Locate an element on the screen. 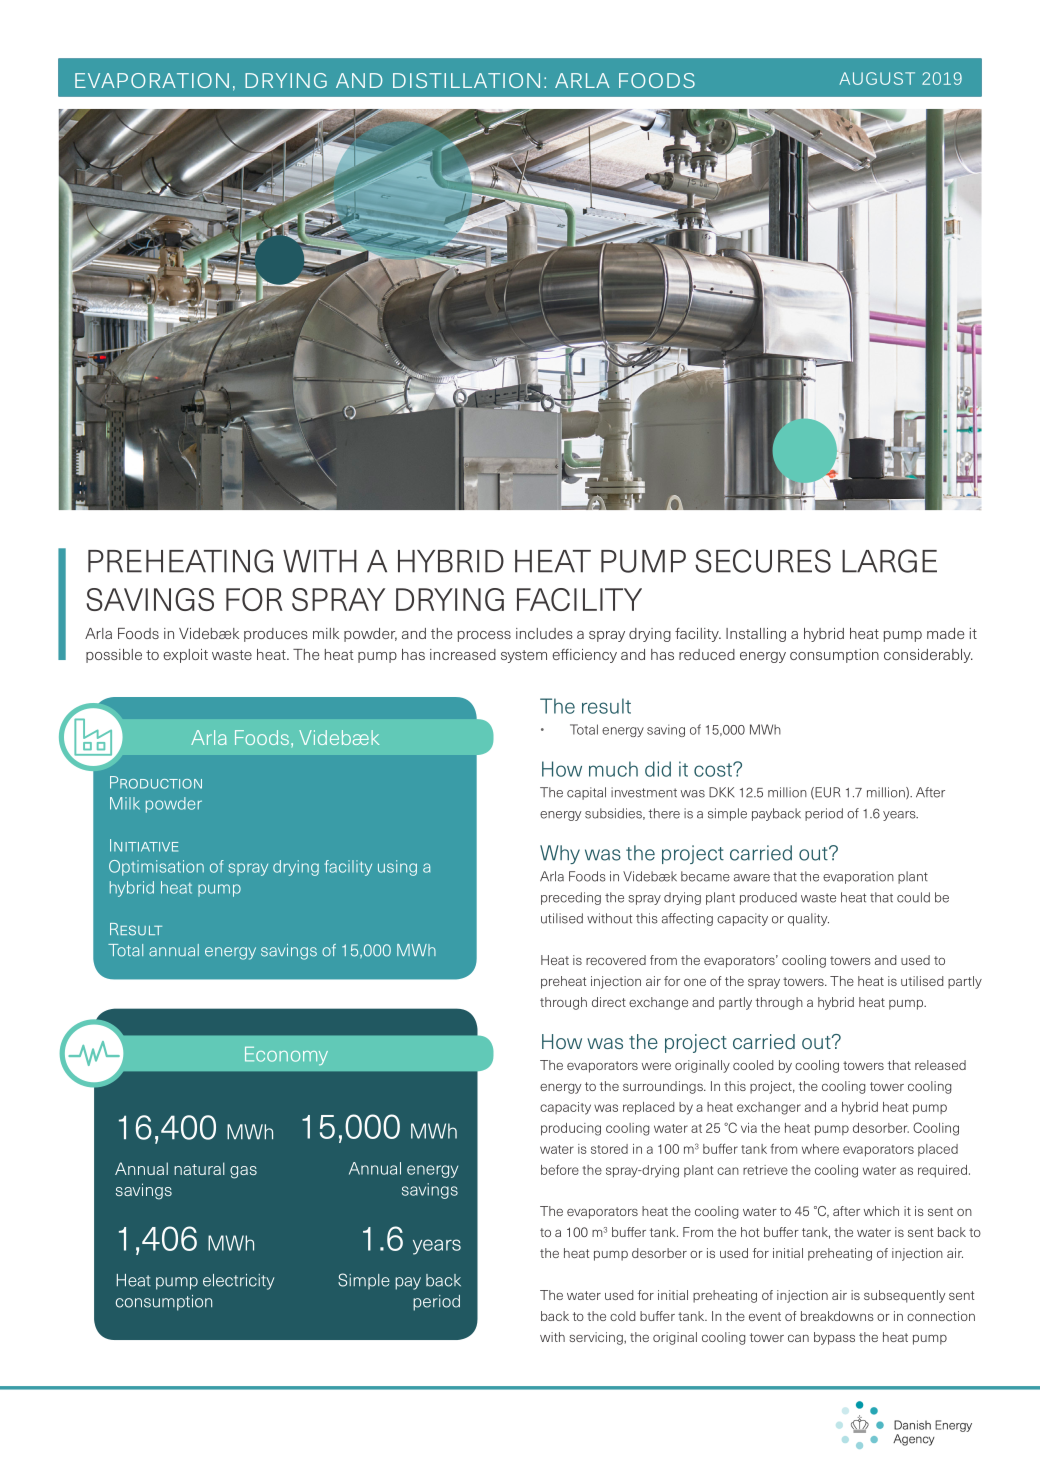 This screenshot has height=1471, width=1040. system is located at coordinates (524, 656).
